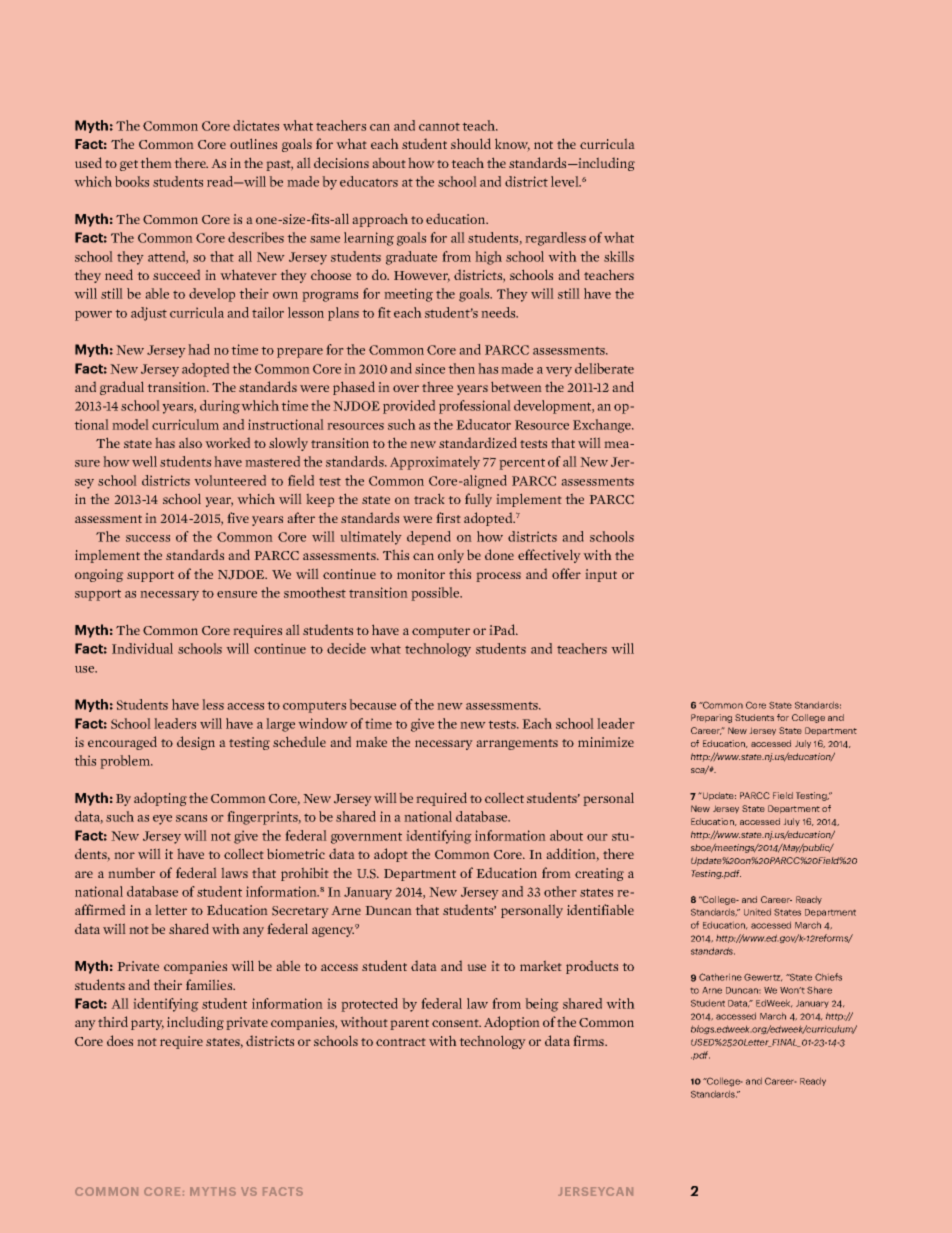 This screenshot has width=952, height=1233. I want to click on them, so click(156, 162).
